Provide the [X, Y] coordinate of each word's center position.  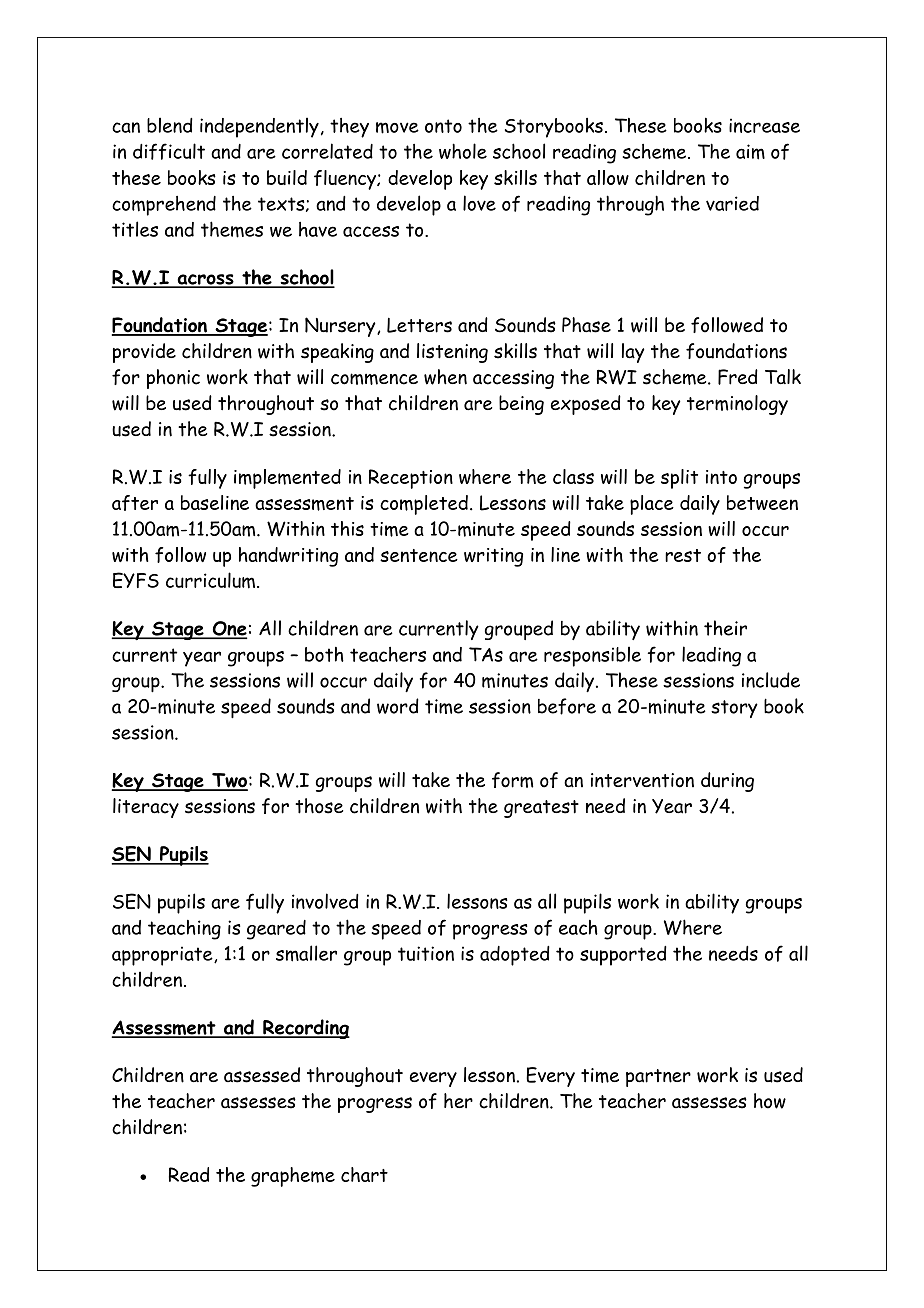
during [727, 782]
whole [463, 151]
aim [750, 152]
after [135, 503]
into [721, 477]
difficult [169, 151]
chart [364, 1174]
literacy [146, 808]
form [512, 780]
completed [424, 505]
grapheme [293, 1177]
